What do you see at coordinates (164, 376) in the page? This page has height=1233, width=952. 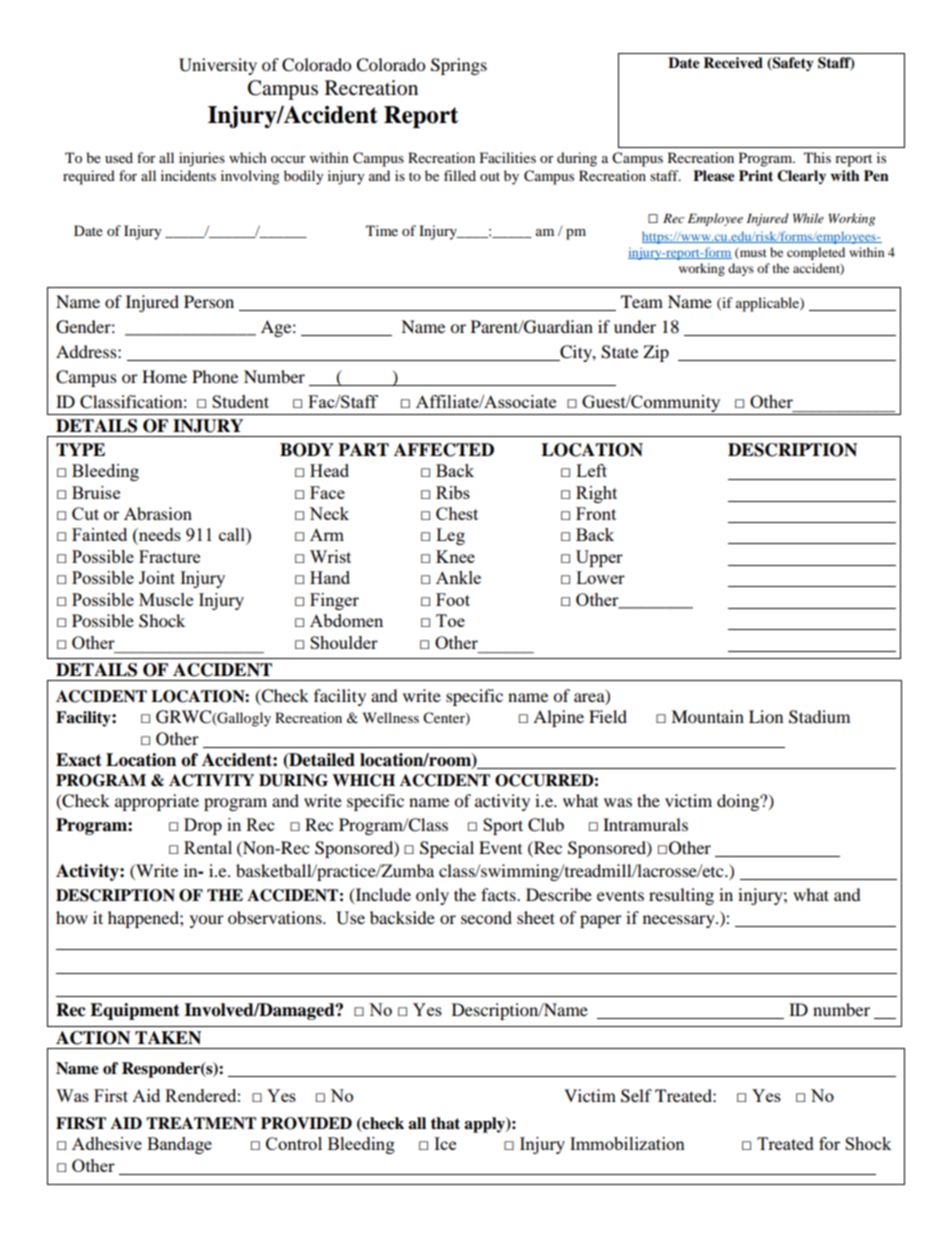 I see `Home` at bounding box center [164, 376].
